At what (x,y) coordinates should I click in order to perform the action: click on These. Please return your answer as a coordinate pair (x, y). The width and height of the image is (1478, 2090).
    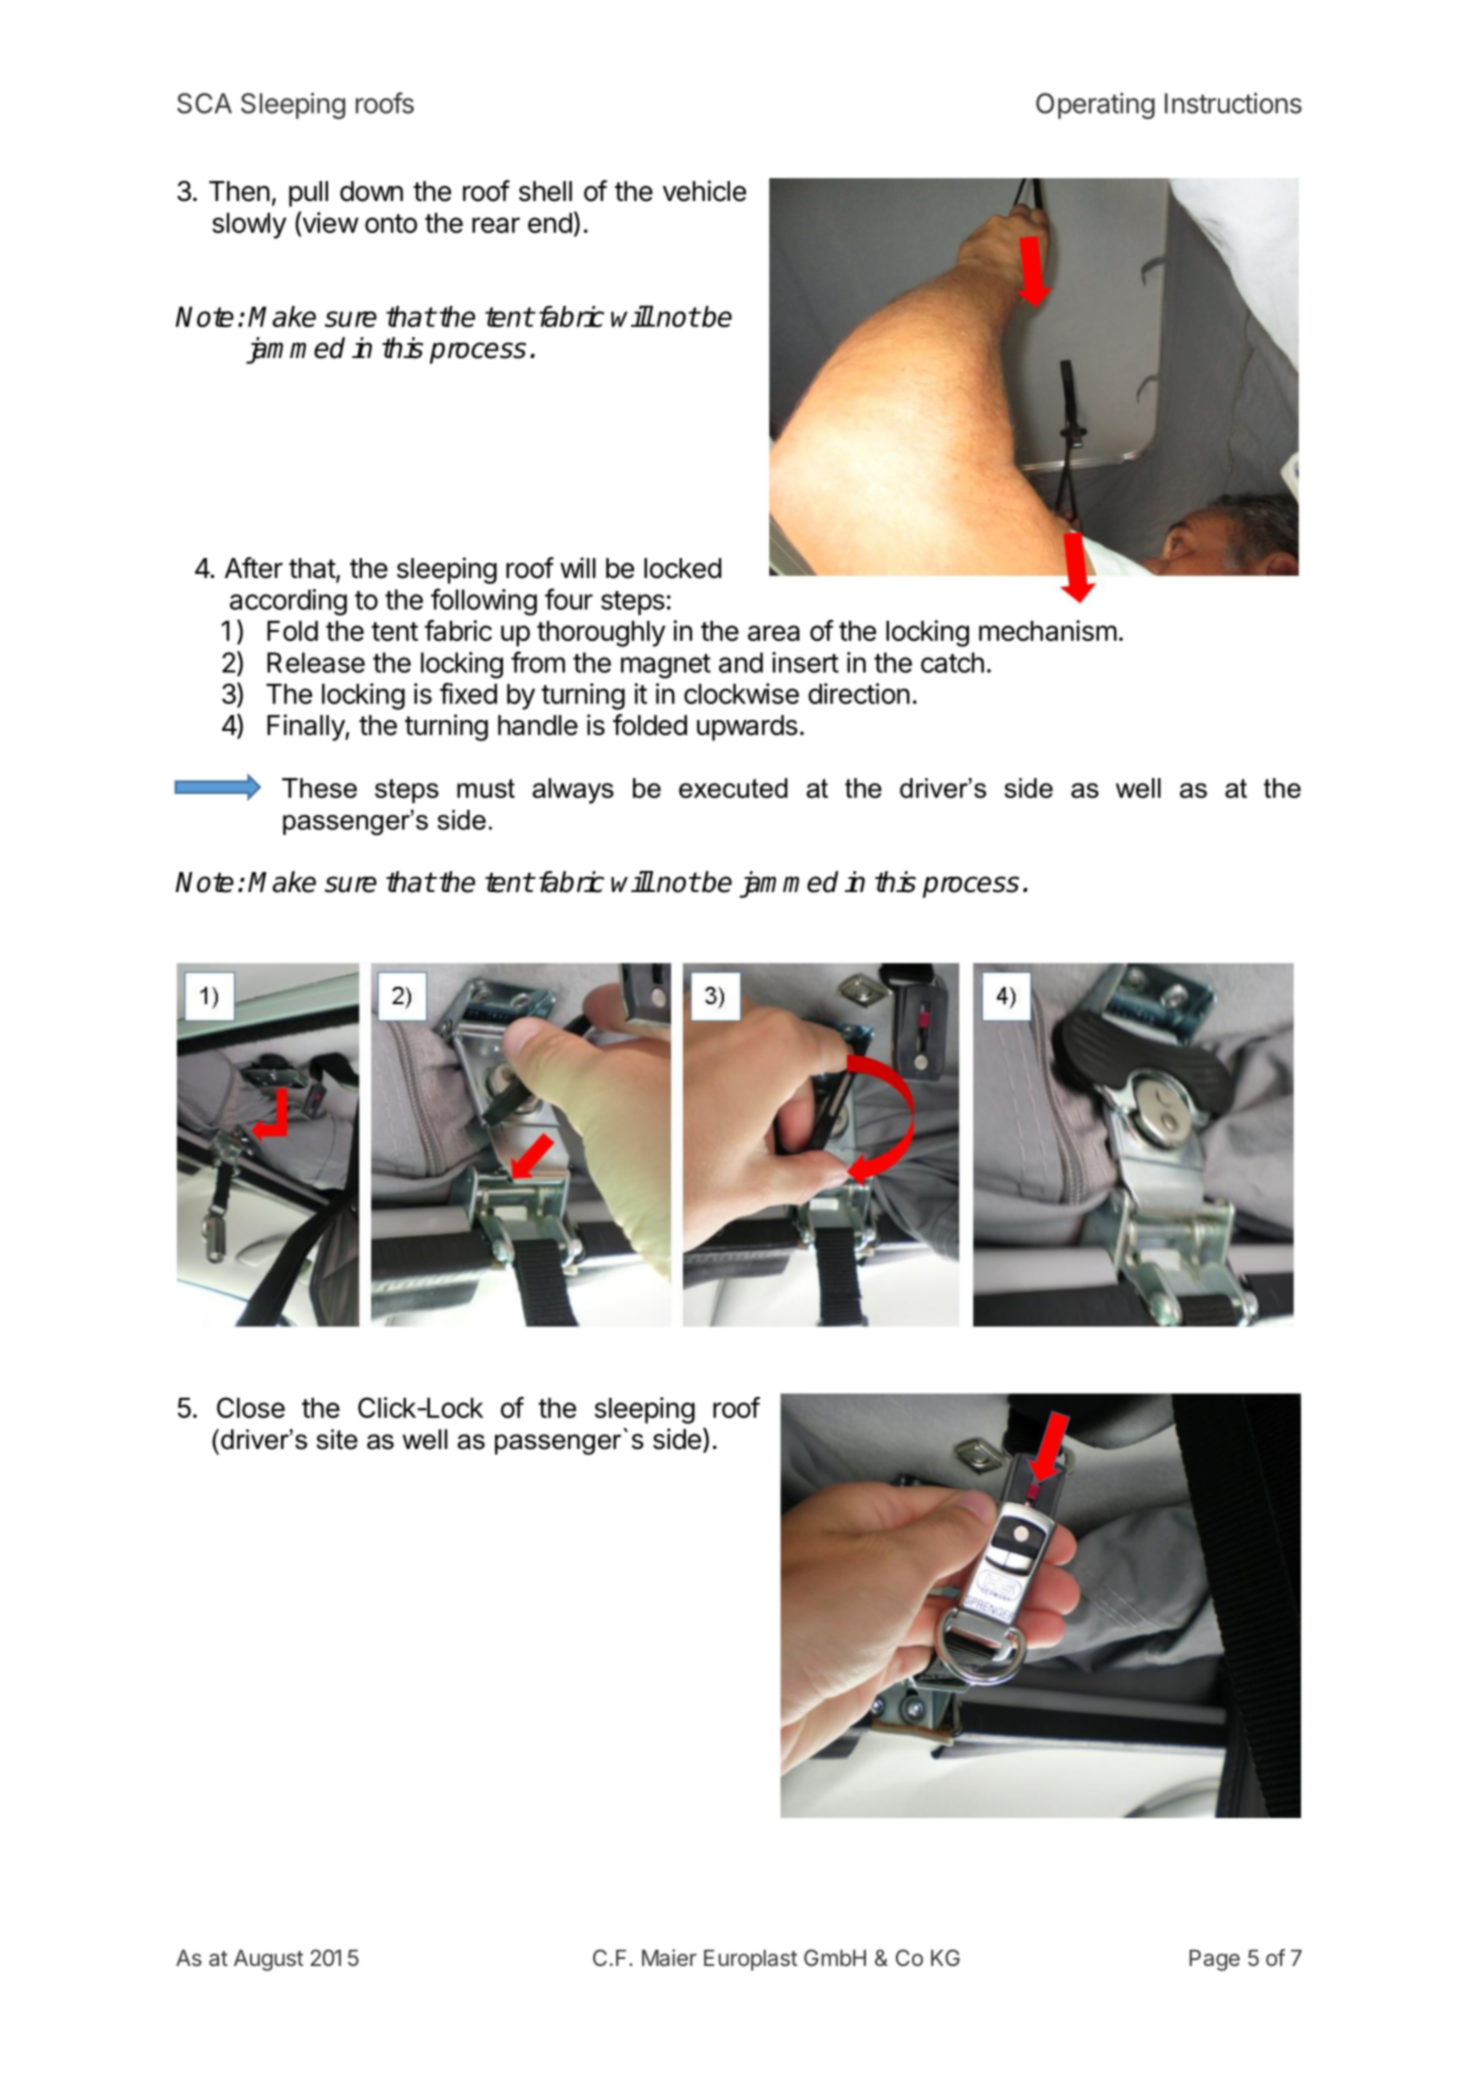
    Looking at the image, I should click on (319, 788).
